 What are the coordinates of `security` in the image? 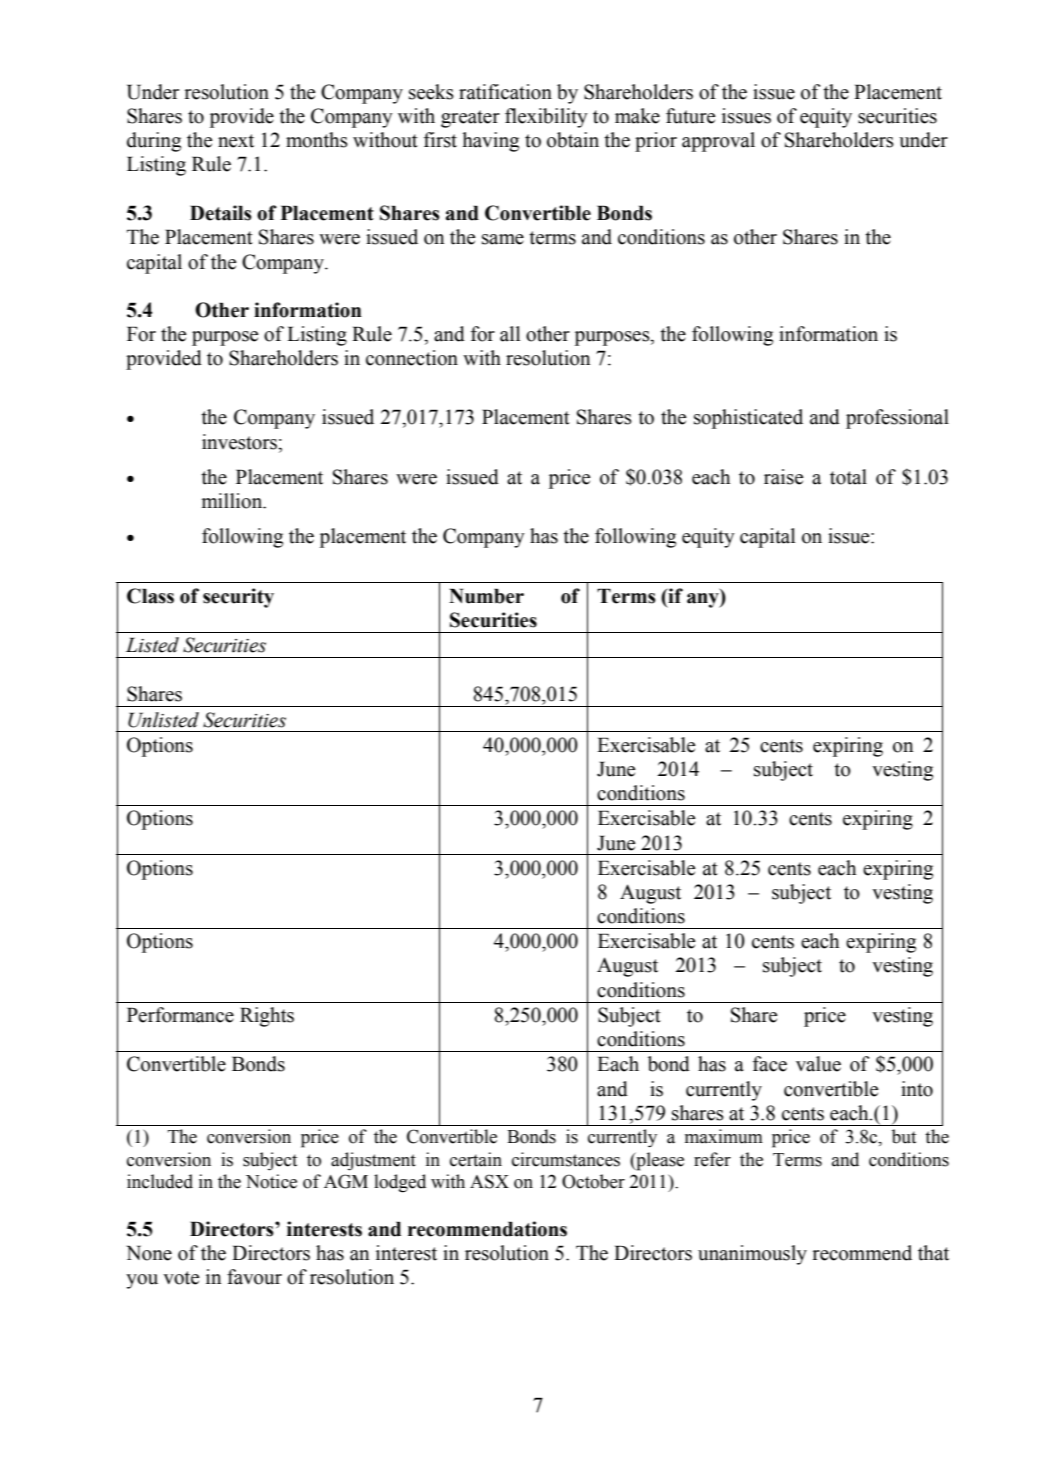 It's located at (238, 598).
